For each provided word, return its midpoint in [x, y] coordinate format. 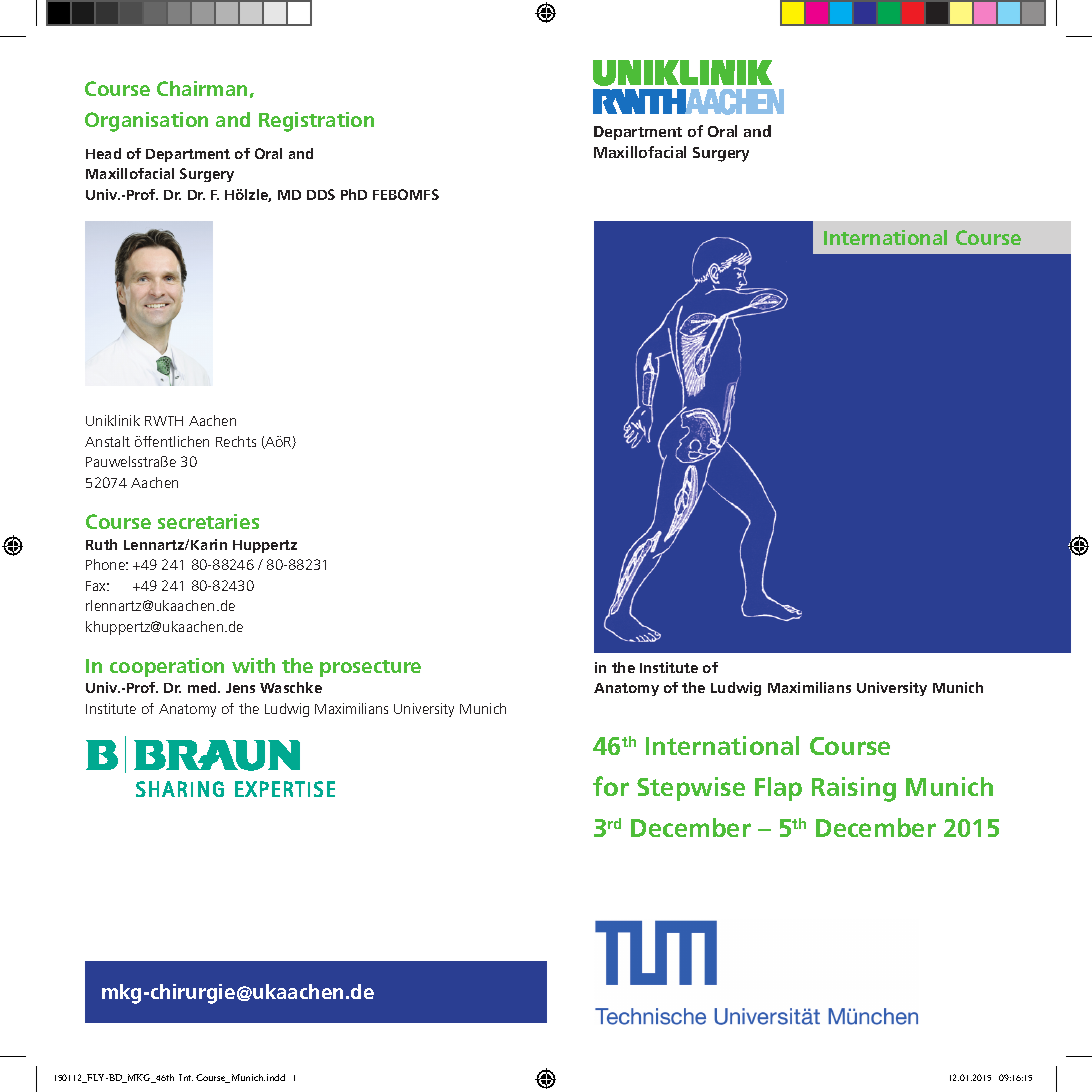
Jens [240, 688]
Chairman [202, 88]
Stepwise [691, 789]
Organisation [146, 122]
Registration [316, 122]
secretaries [208, 521]
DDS [321, 194]
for [611, 786]
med [203, 687]
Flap [778, 789]
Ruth [101, 544]
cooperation [167, 667]
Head [103, 153]
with [253, 665]
